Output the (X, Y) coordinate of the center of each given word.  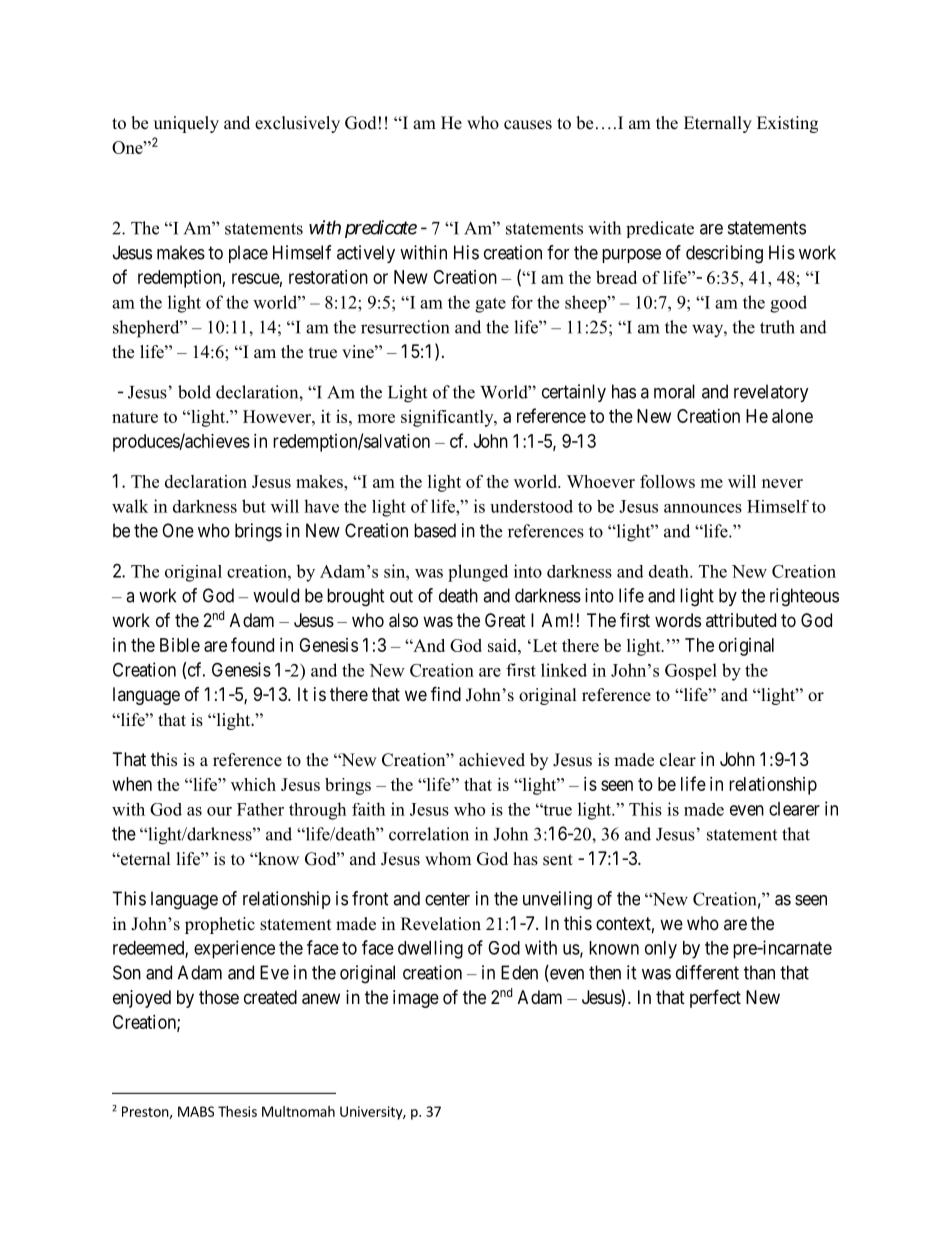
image (416, 999)
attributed (741, 620)
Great (505, 620)
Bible (180, 645)
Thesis (237, 1111)
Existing (787, 124)
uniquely (186, 124)
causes (528, 125)
